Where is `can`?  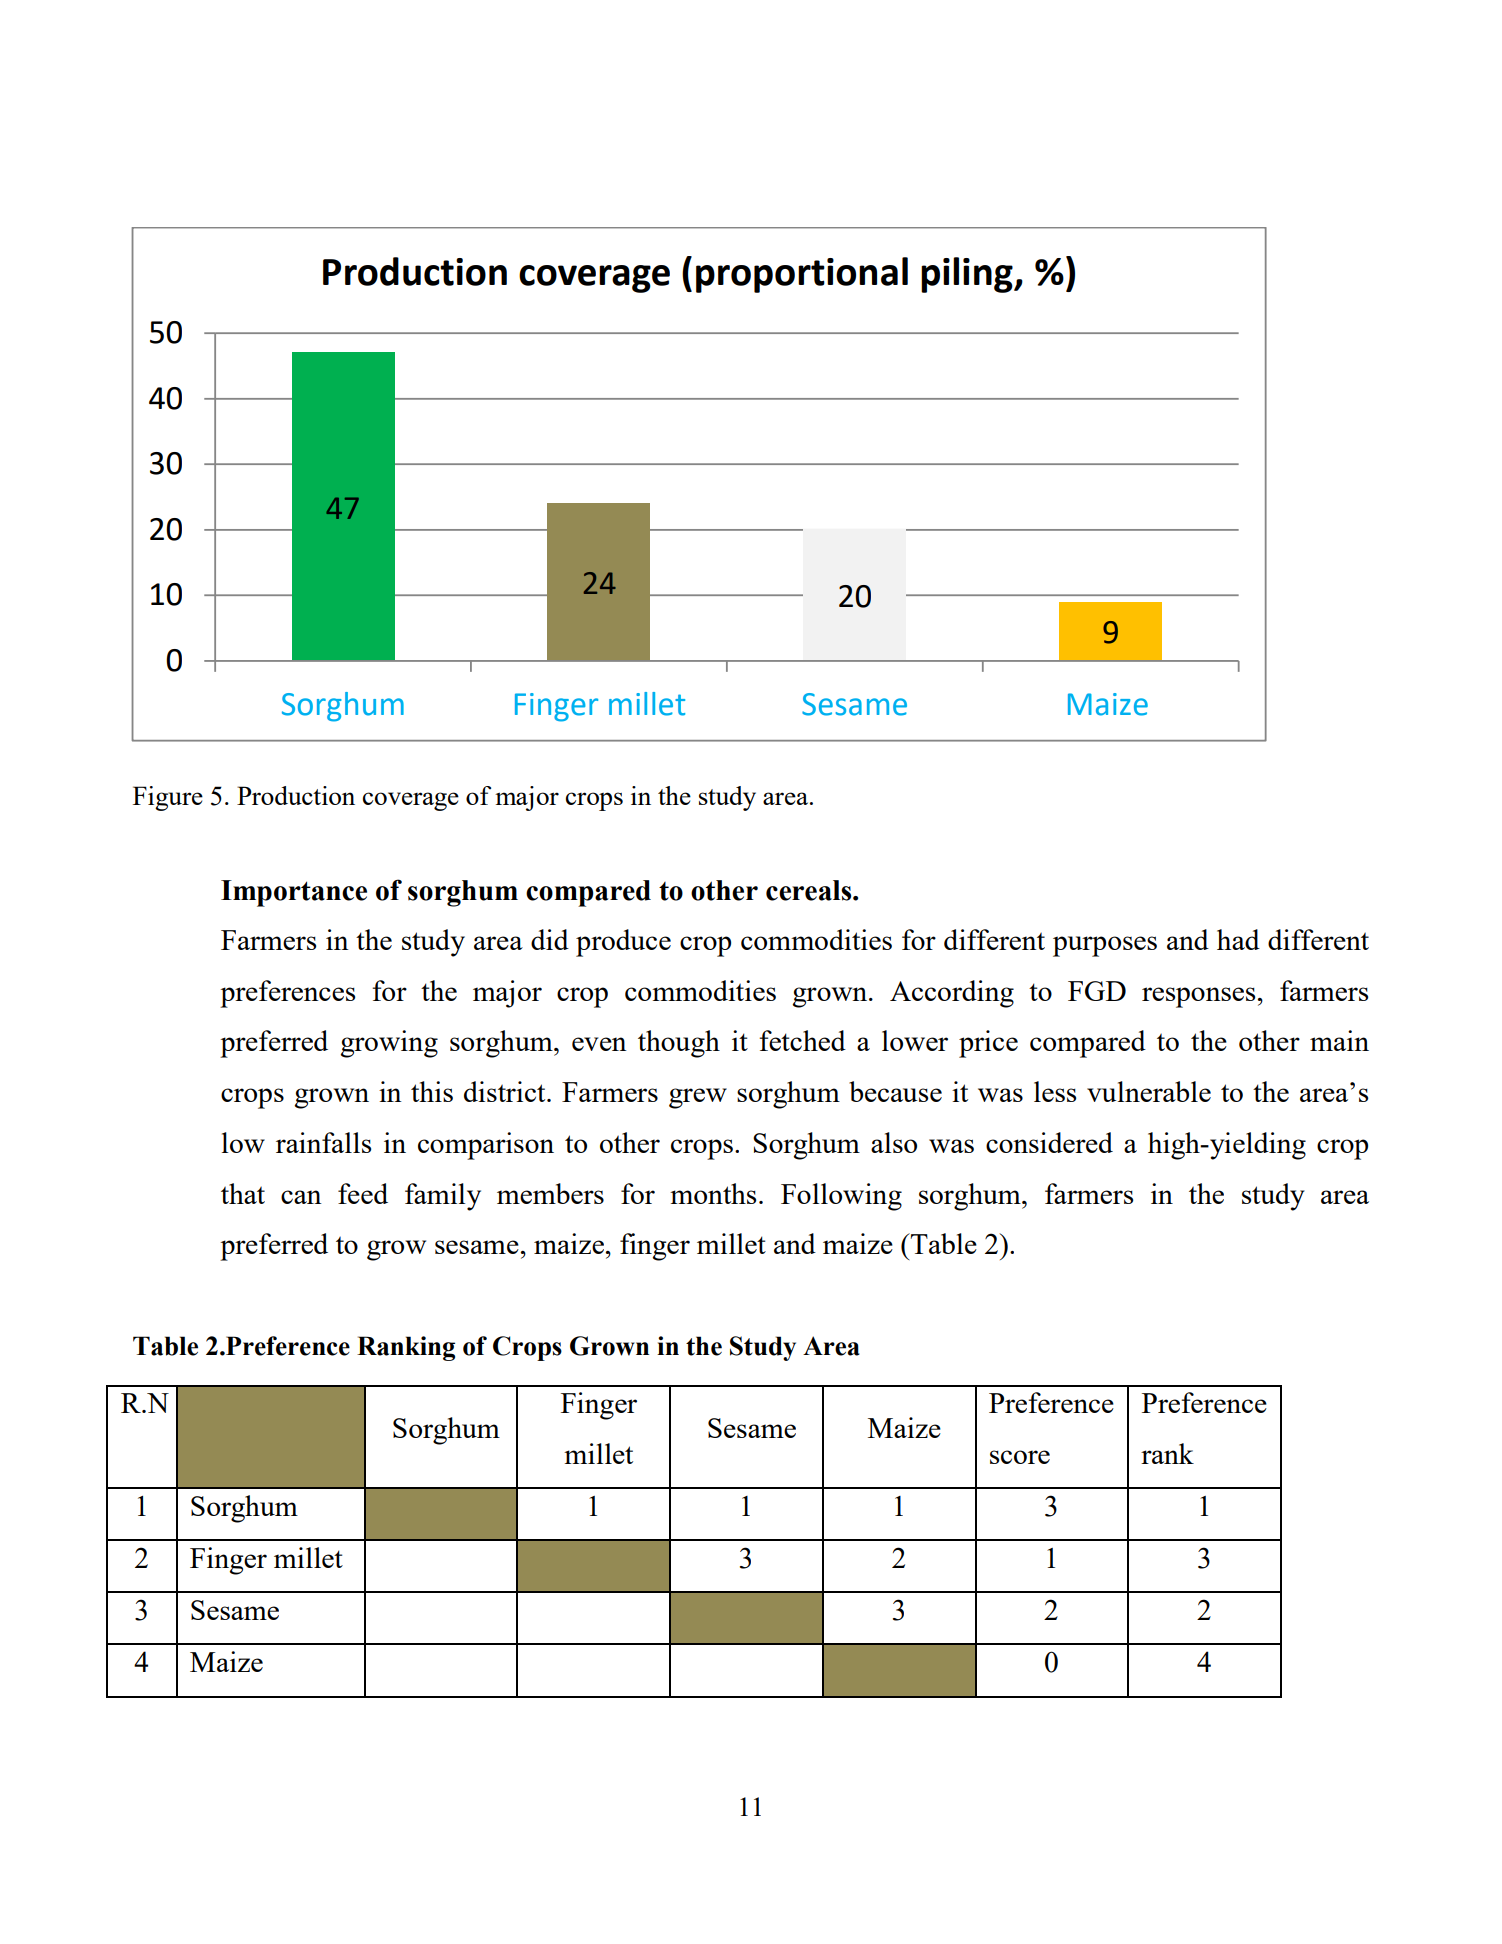 can is located at coordinates (301, 1197).
